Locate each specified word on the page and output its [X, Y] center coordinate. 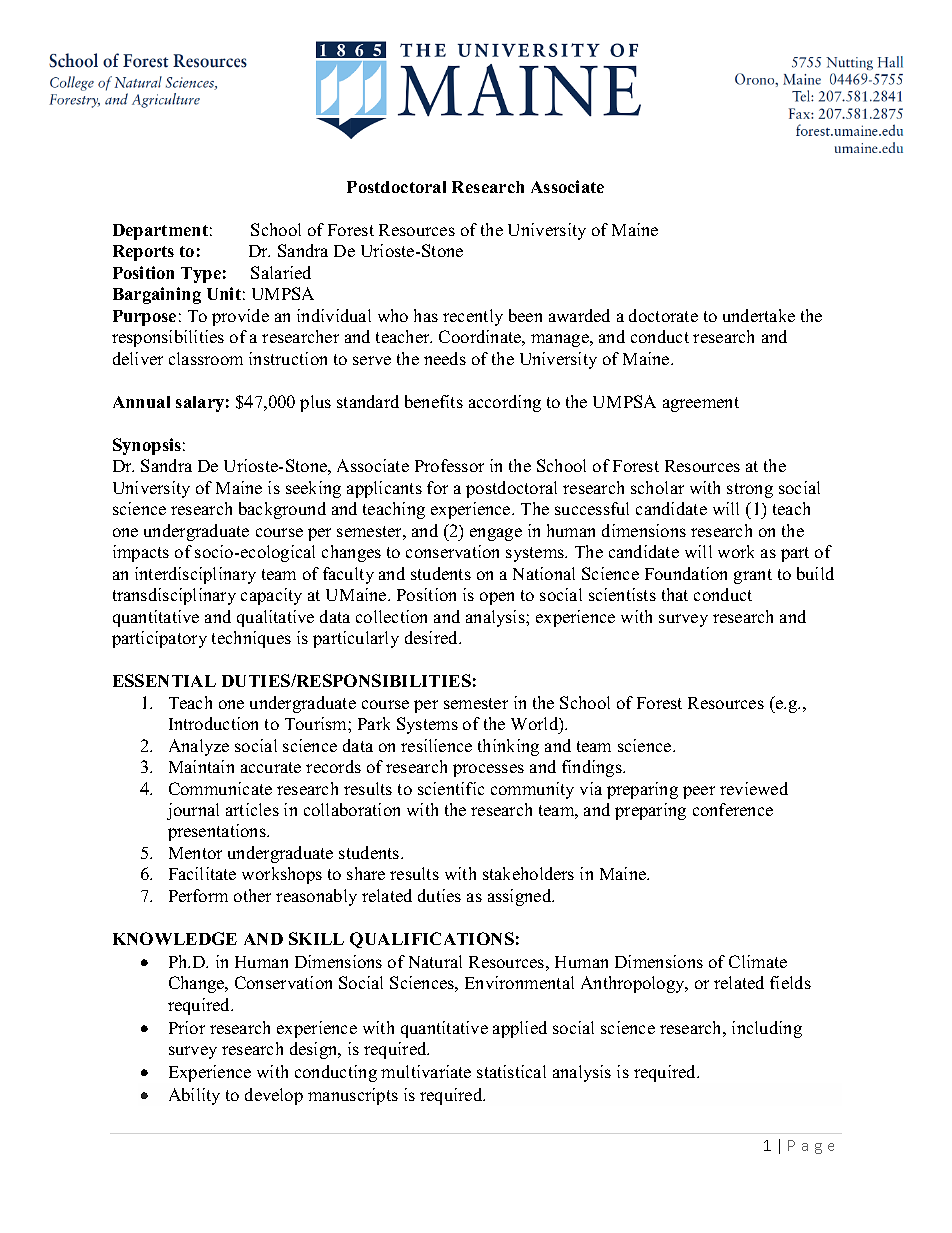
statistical [511, 1071]
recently [473, 317]
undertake [759, 315]
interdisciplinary [195, 575]
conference [733, 809]
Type [201, 275]
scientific [451, 788]
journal [193, 811]
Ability [194, 1096]
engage [496, 534]
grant [753, 576]
